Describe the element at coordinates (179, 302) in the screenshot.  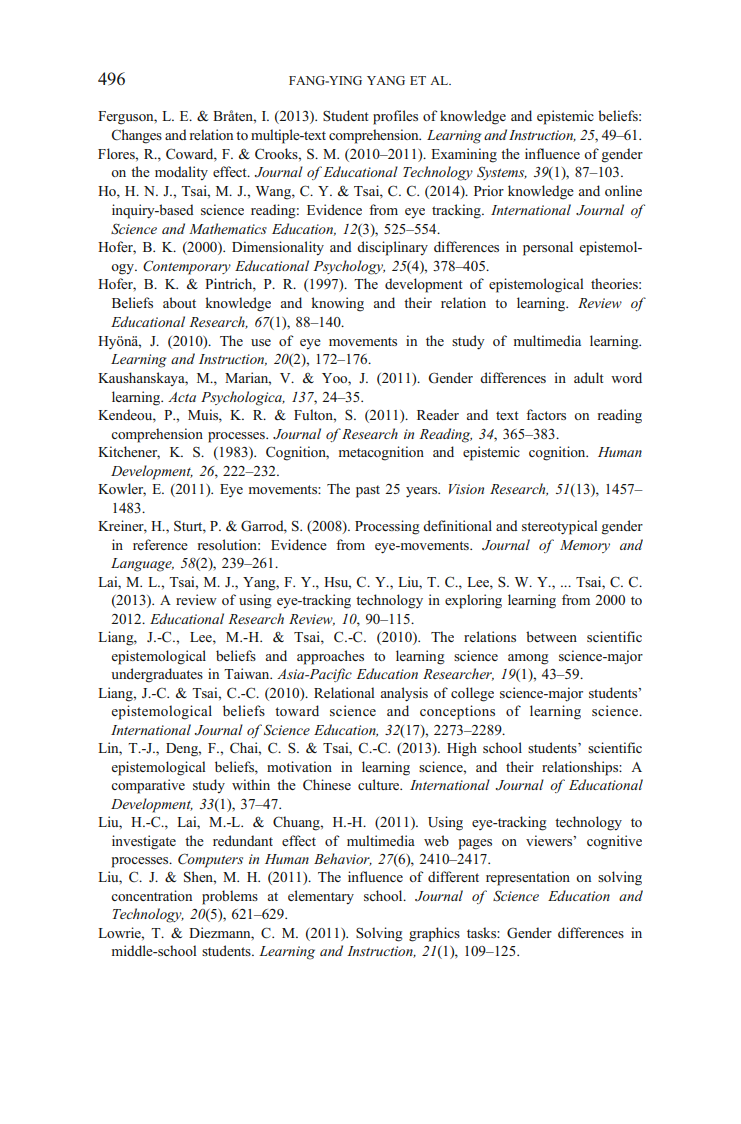
I see `about` at that location.
